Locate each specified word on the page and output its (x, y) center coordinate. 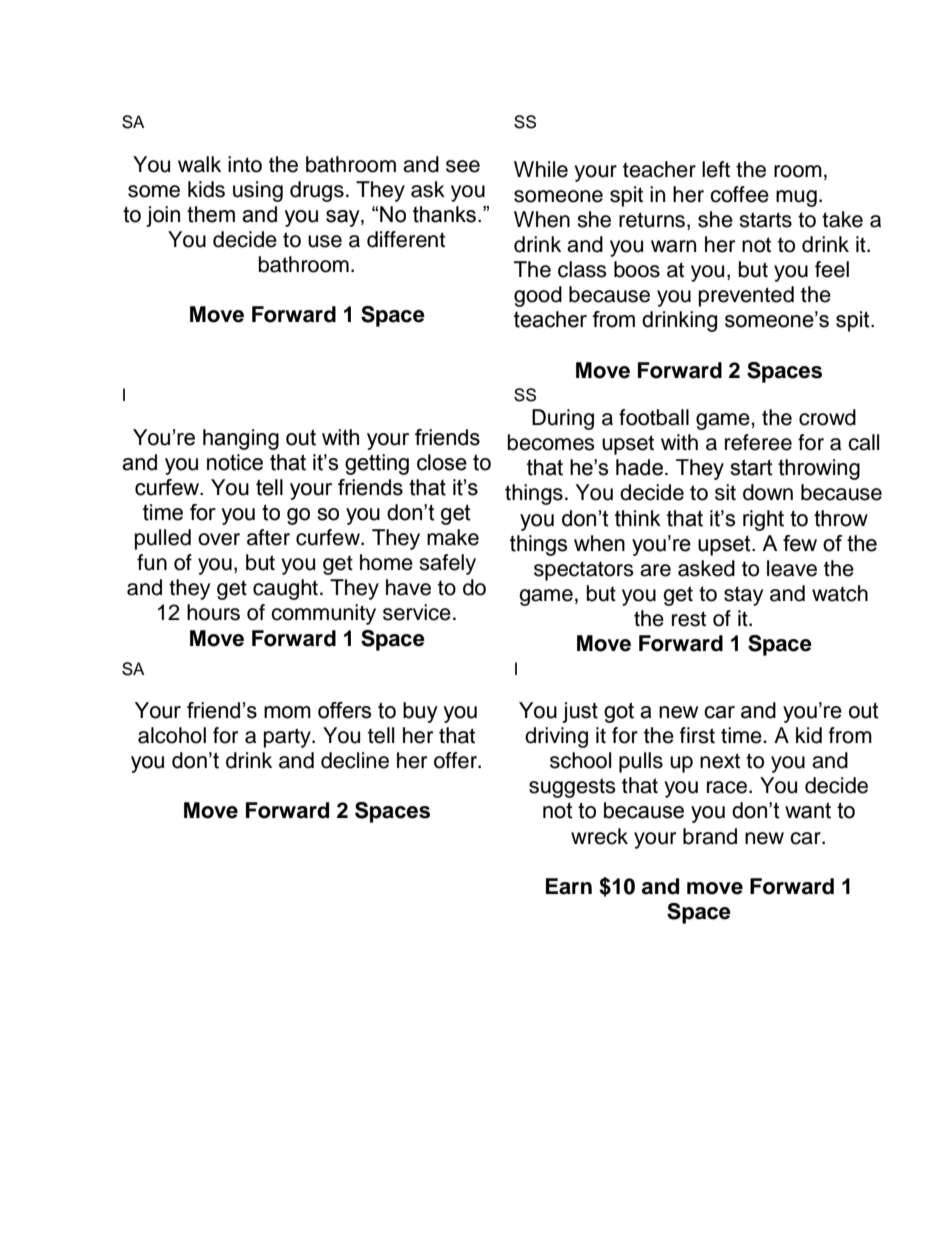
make (453, 537)
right (763, 520)
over (219, 539)
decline (355, 760)
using (258, 191)
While (541, 169)
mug (796, 198)
